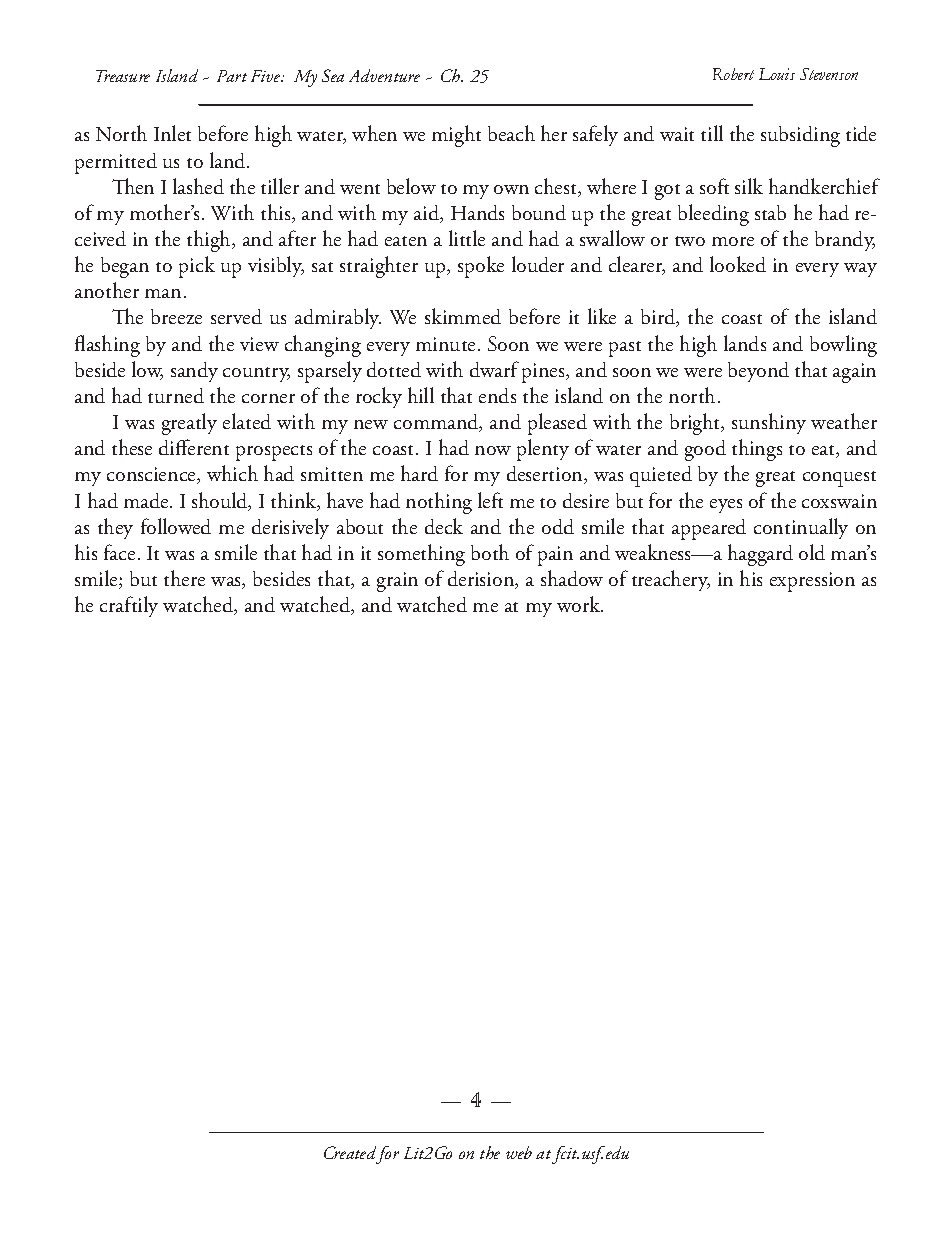  Describe the element at coordinates (172, 133) in the document. I see `Inlet` at that location.
